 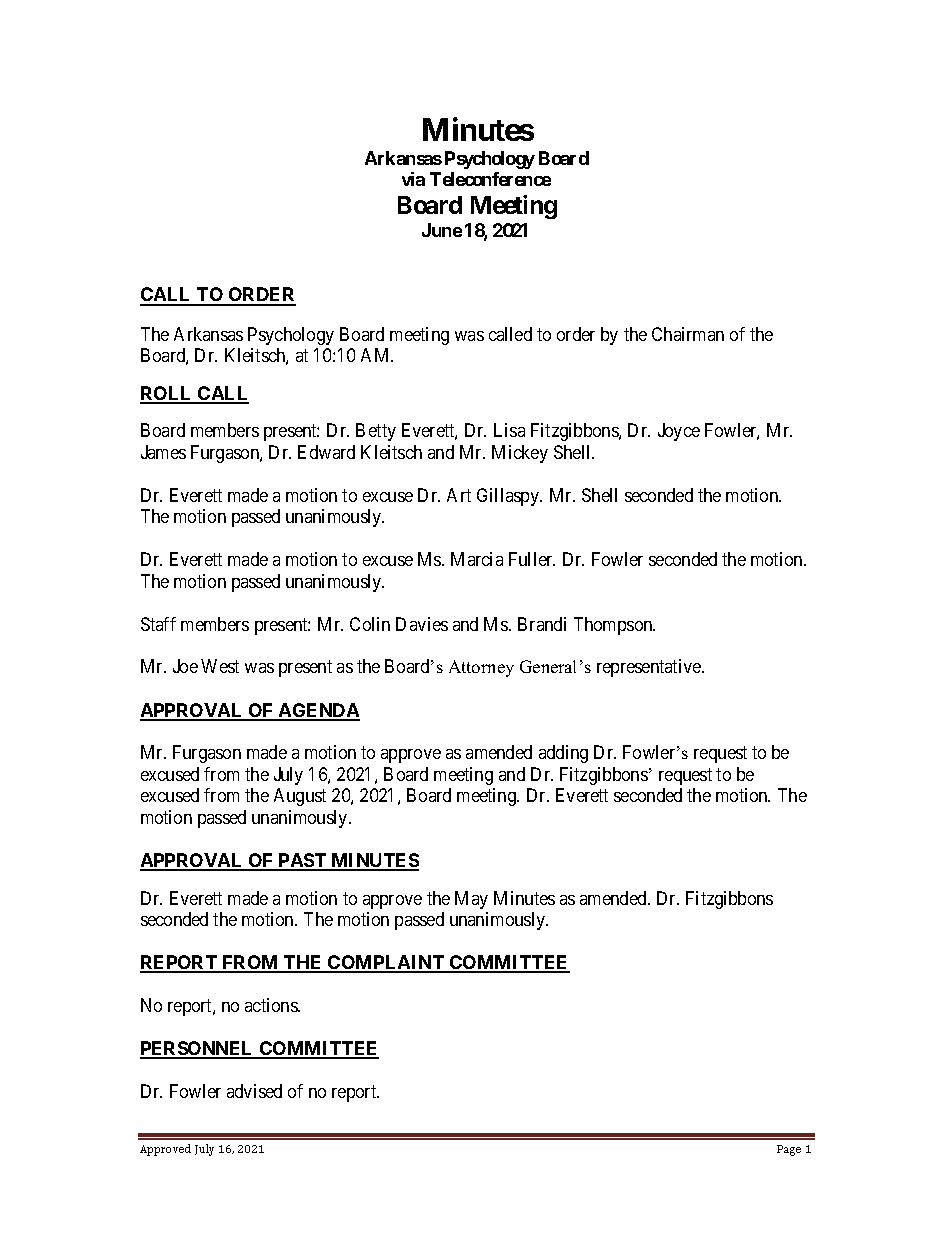 I want to click on Teleconference, so click(x=490, y=179).
